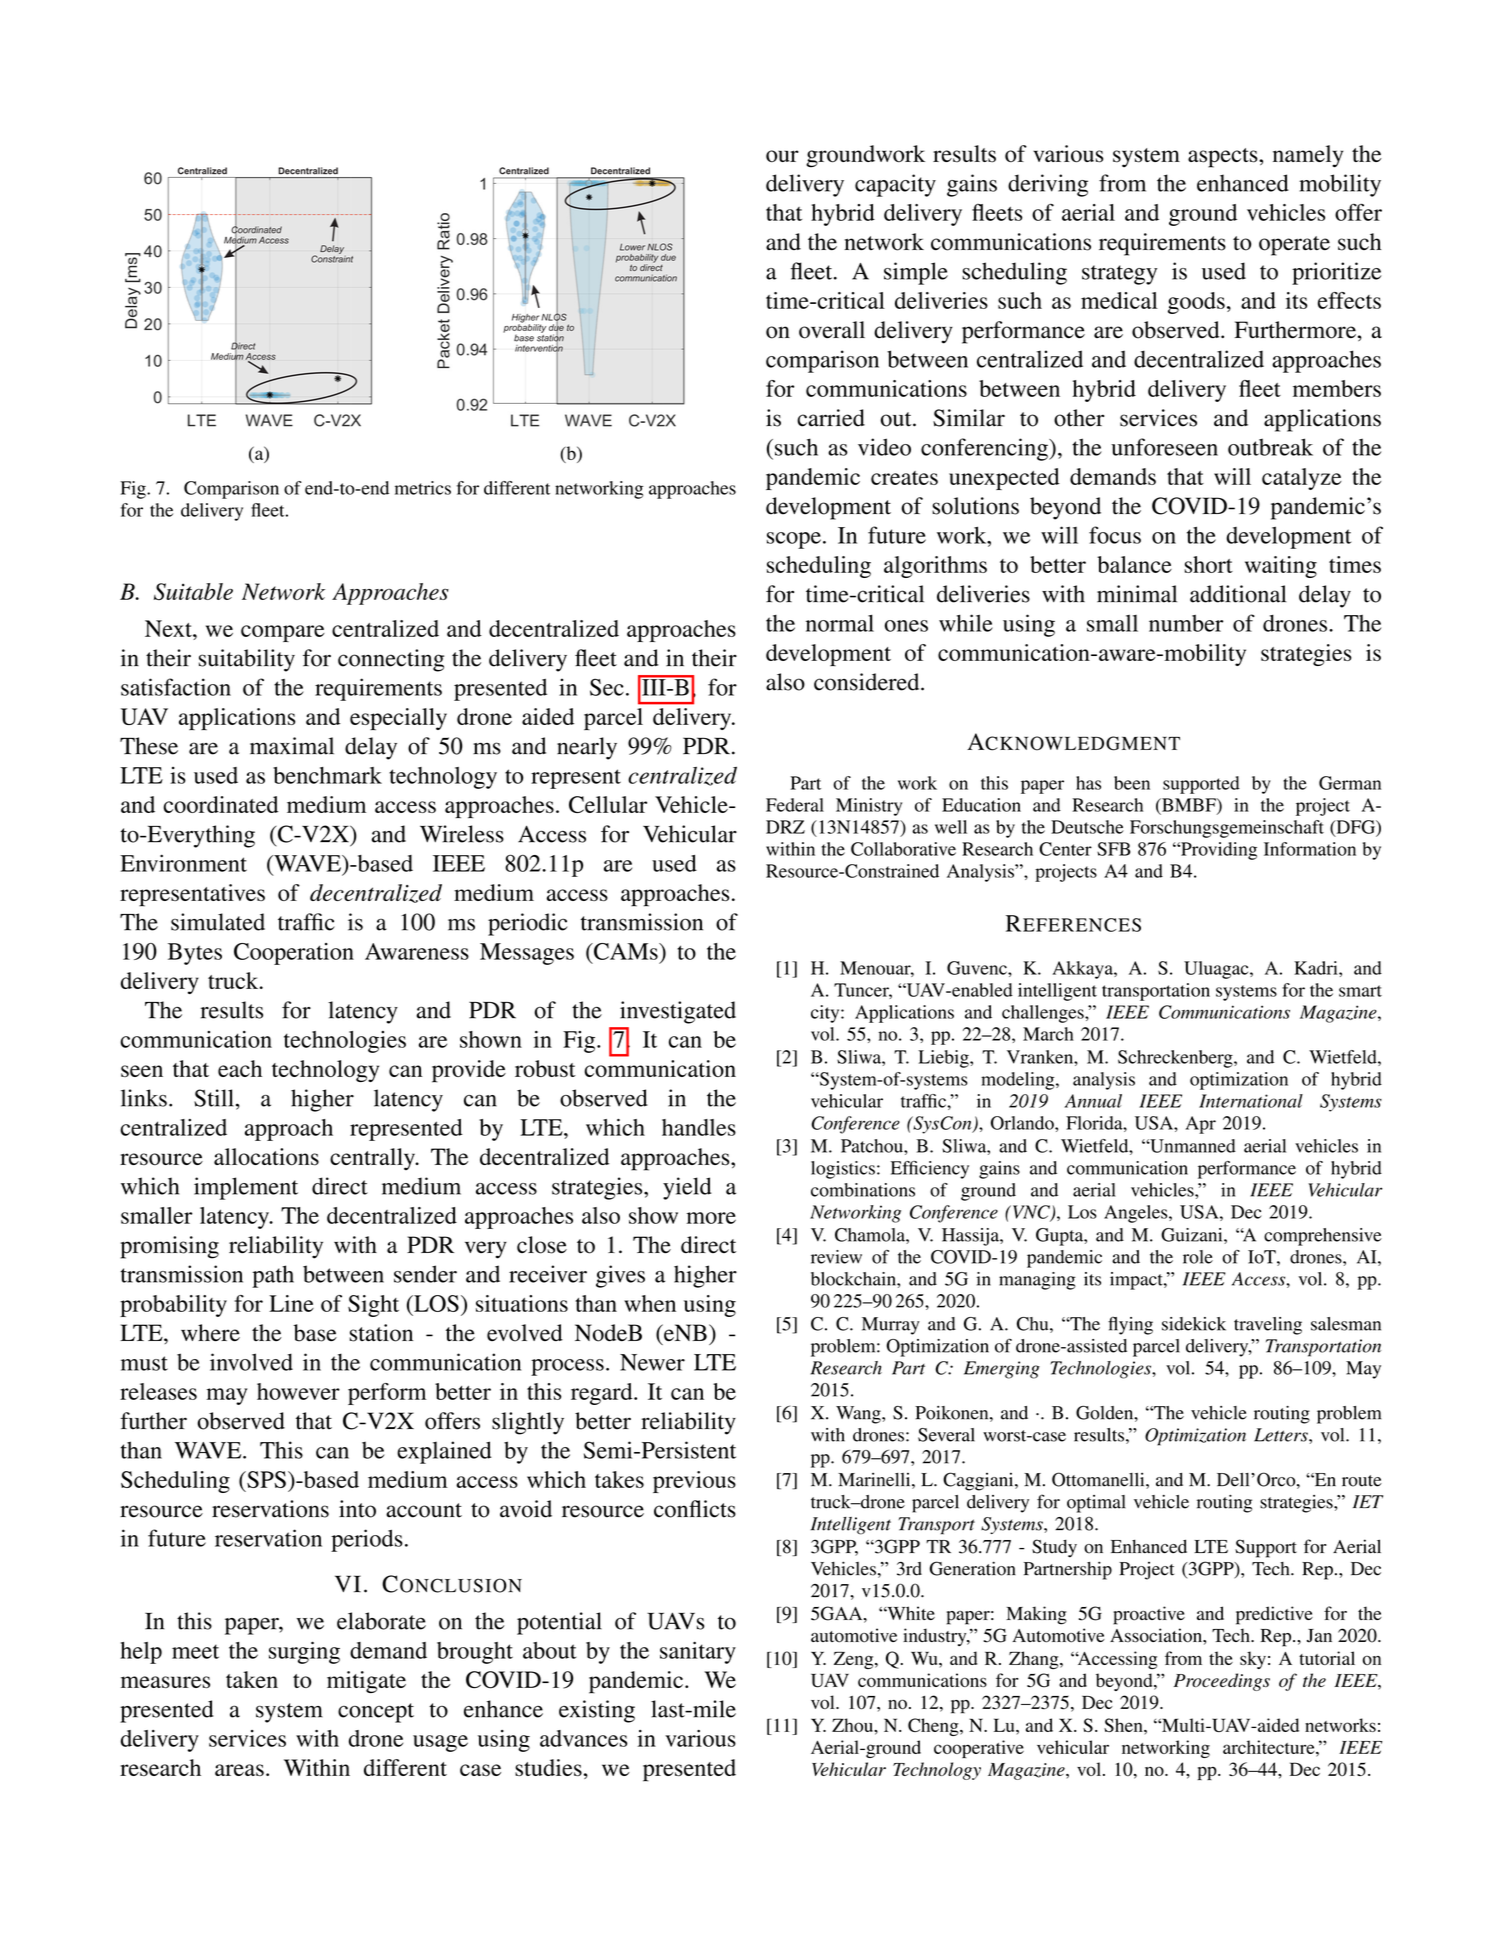  What do you see at coordinates (632, 247) in the page?
I see `Lower` at bounding box center [632, 247].
